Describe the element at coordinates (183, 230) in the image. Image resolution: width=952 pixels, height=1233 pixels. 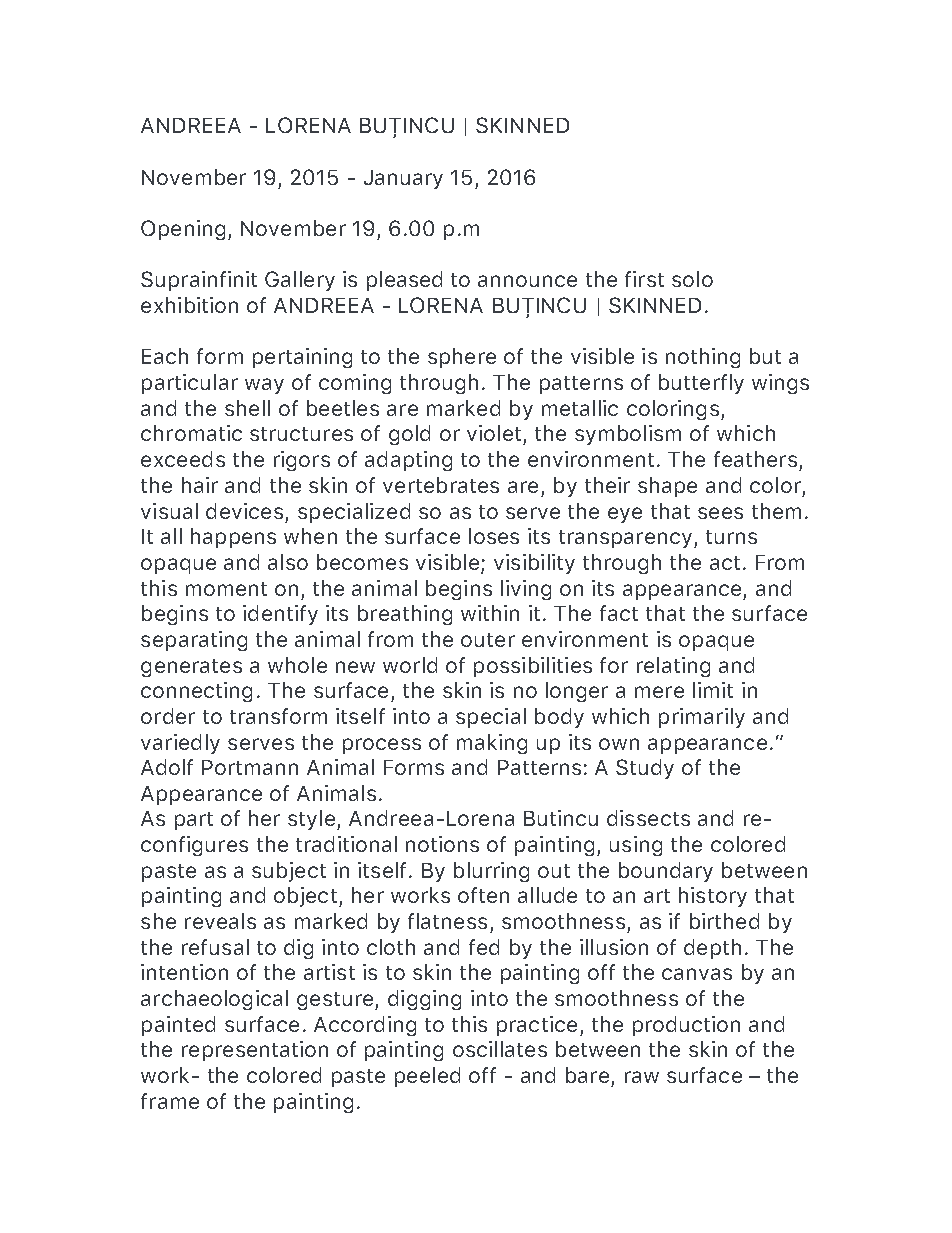
I see `Opening` at that location.
